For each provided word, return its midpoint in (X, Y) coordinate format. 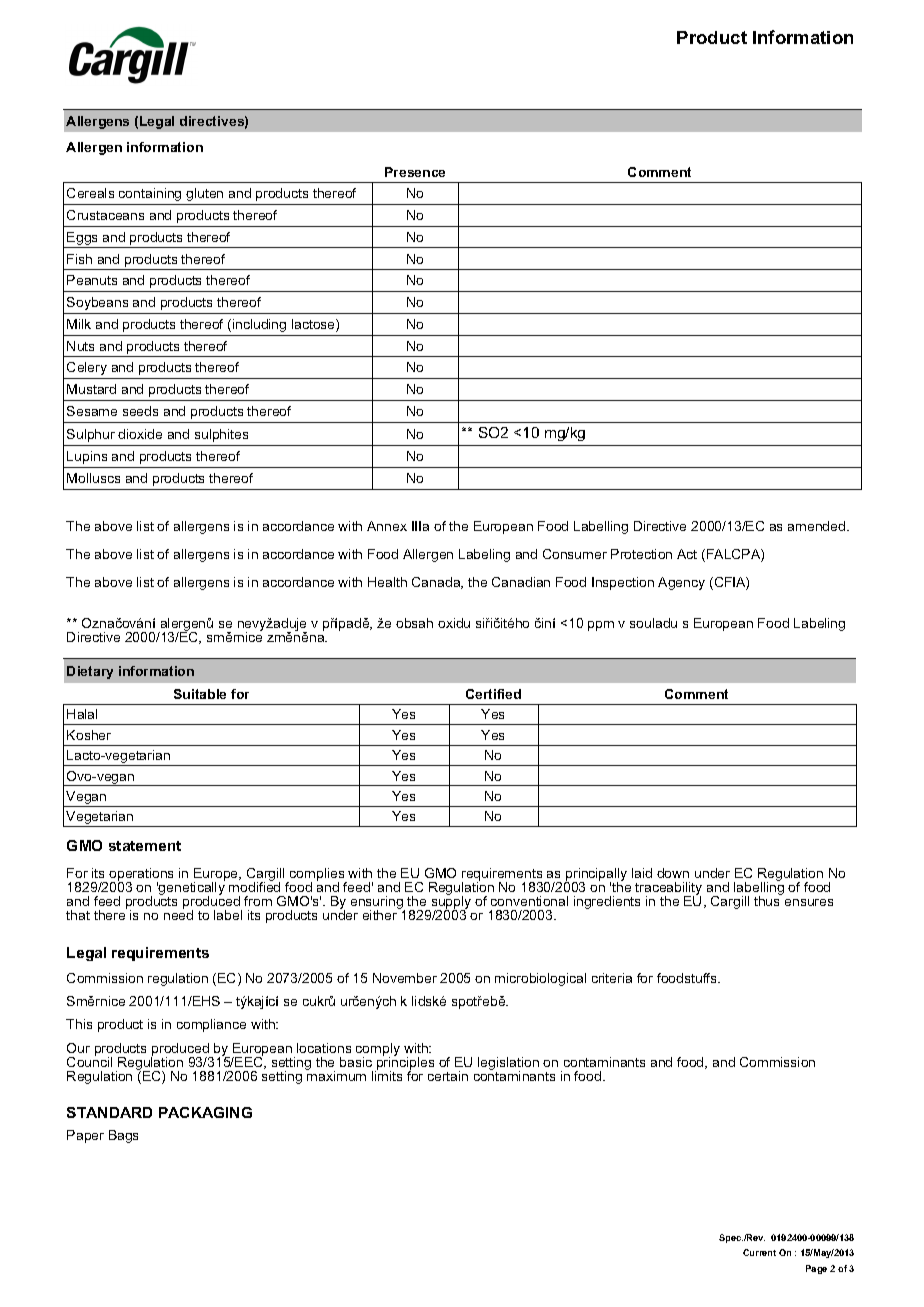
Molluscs (93, 478)
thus (768, 899)
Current (759, 1252)
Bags (123, 1136)
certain (448, 1076)
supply (450, 902)
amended (818, 526)
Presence (415, 172)
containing (150, 194)
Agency (681, 583)
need (178, 913)
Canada (437, 583)
